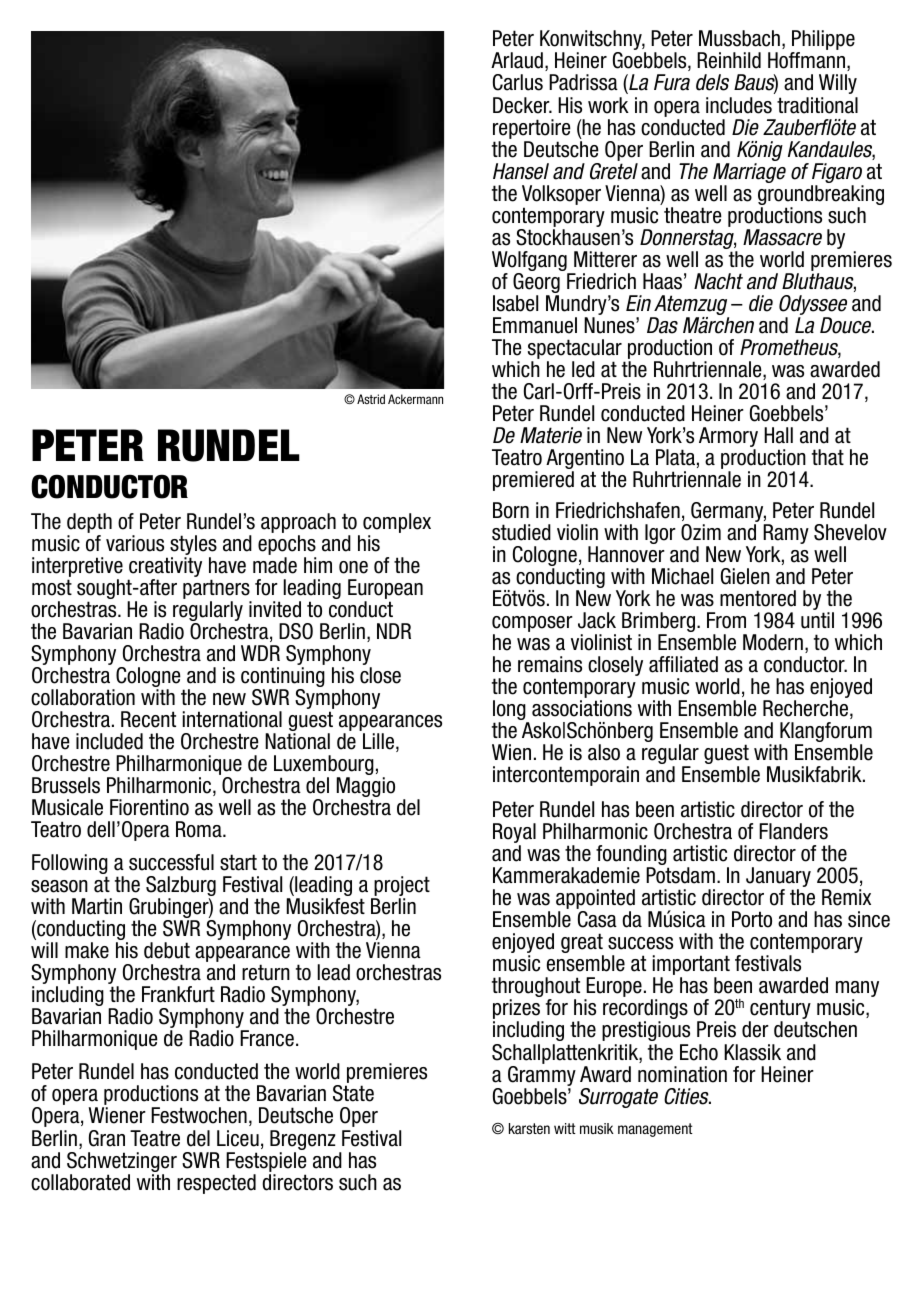 This page has height=1311, width=924. What do you see at coordinates (522, 105) in the page?
I see `Decker` at bounding box center [522, 105].
